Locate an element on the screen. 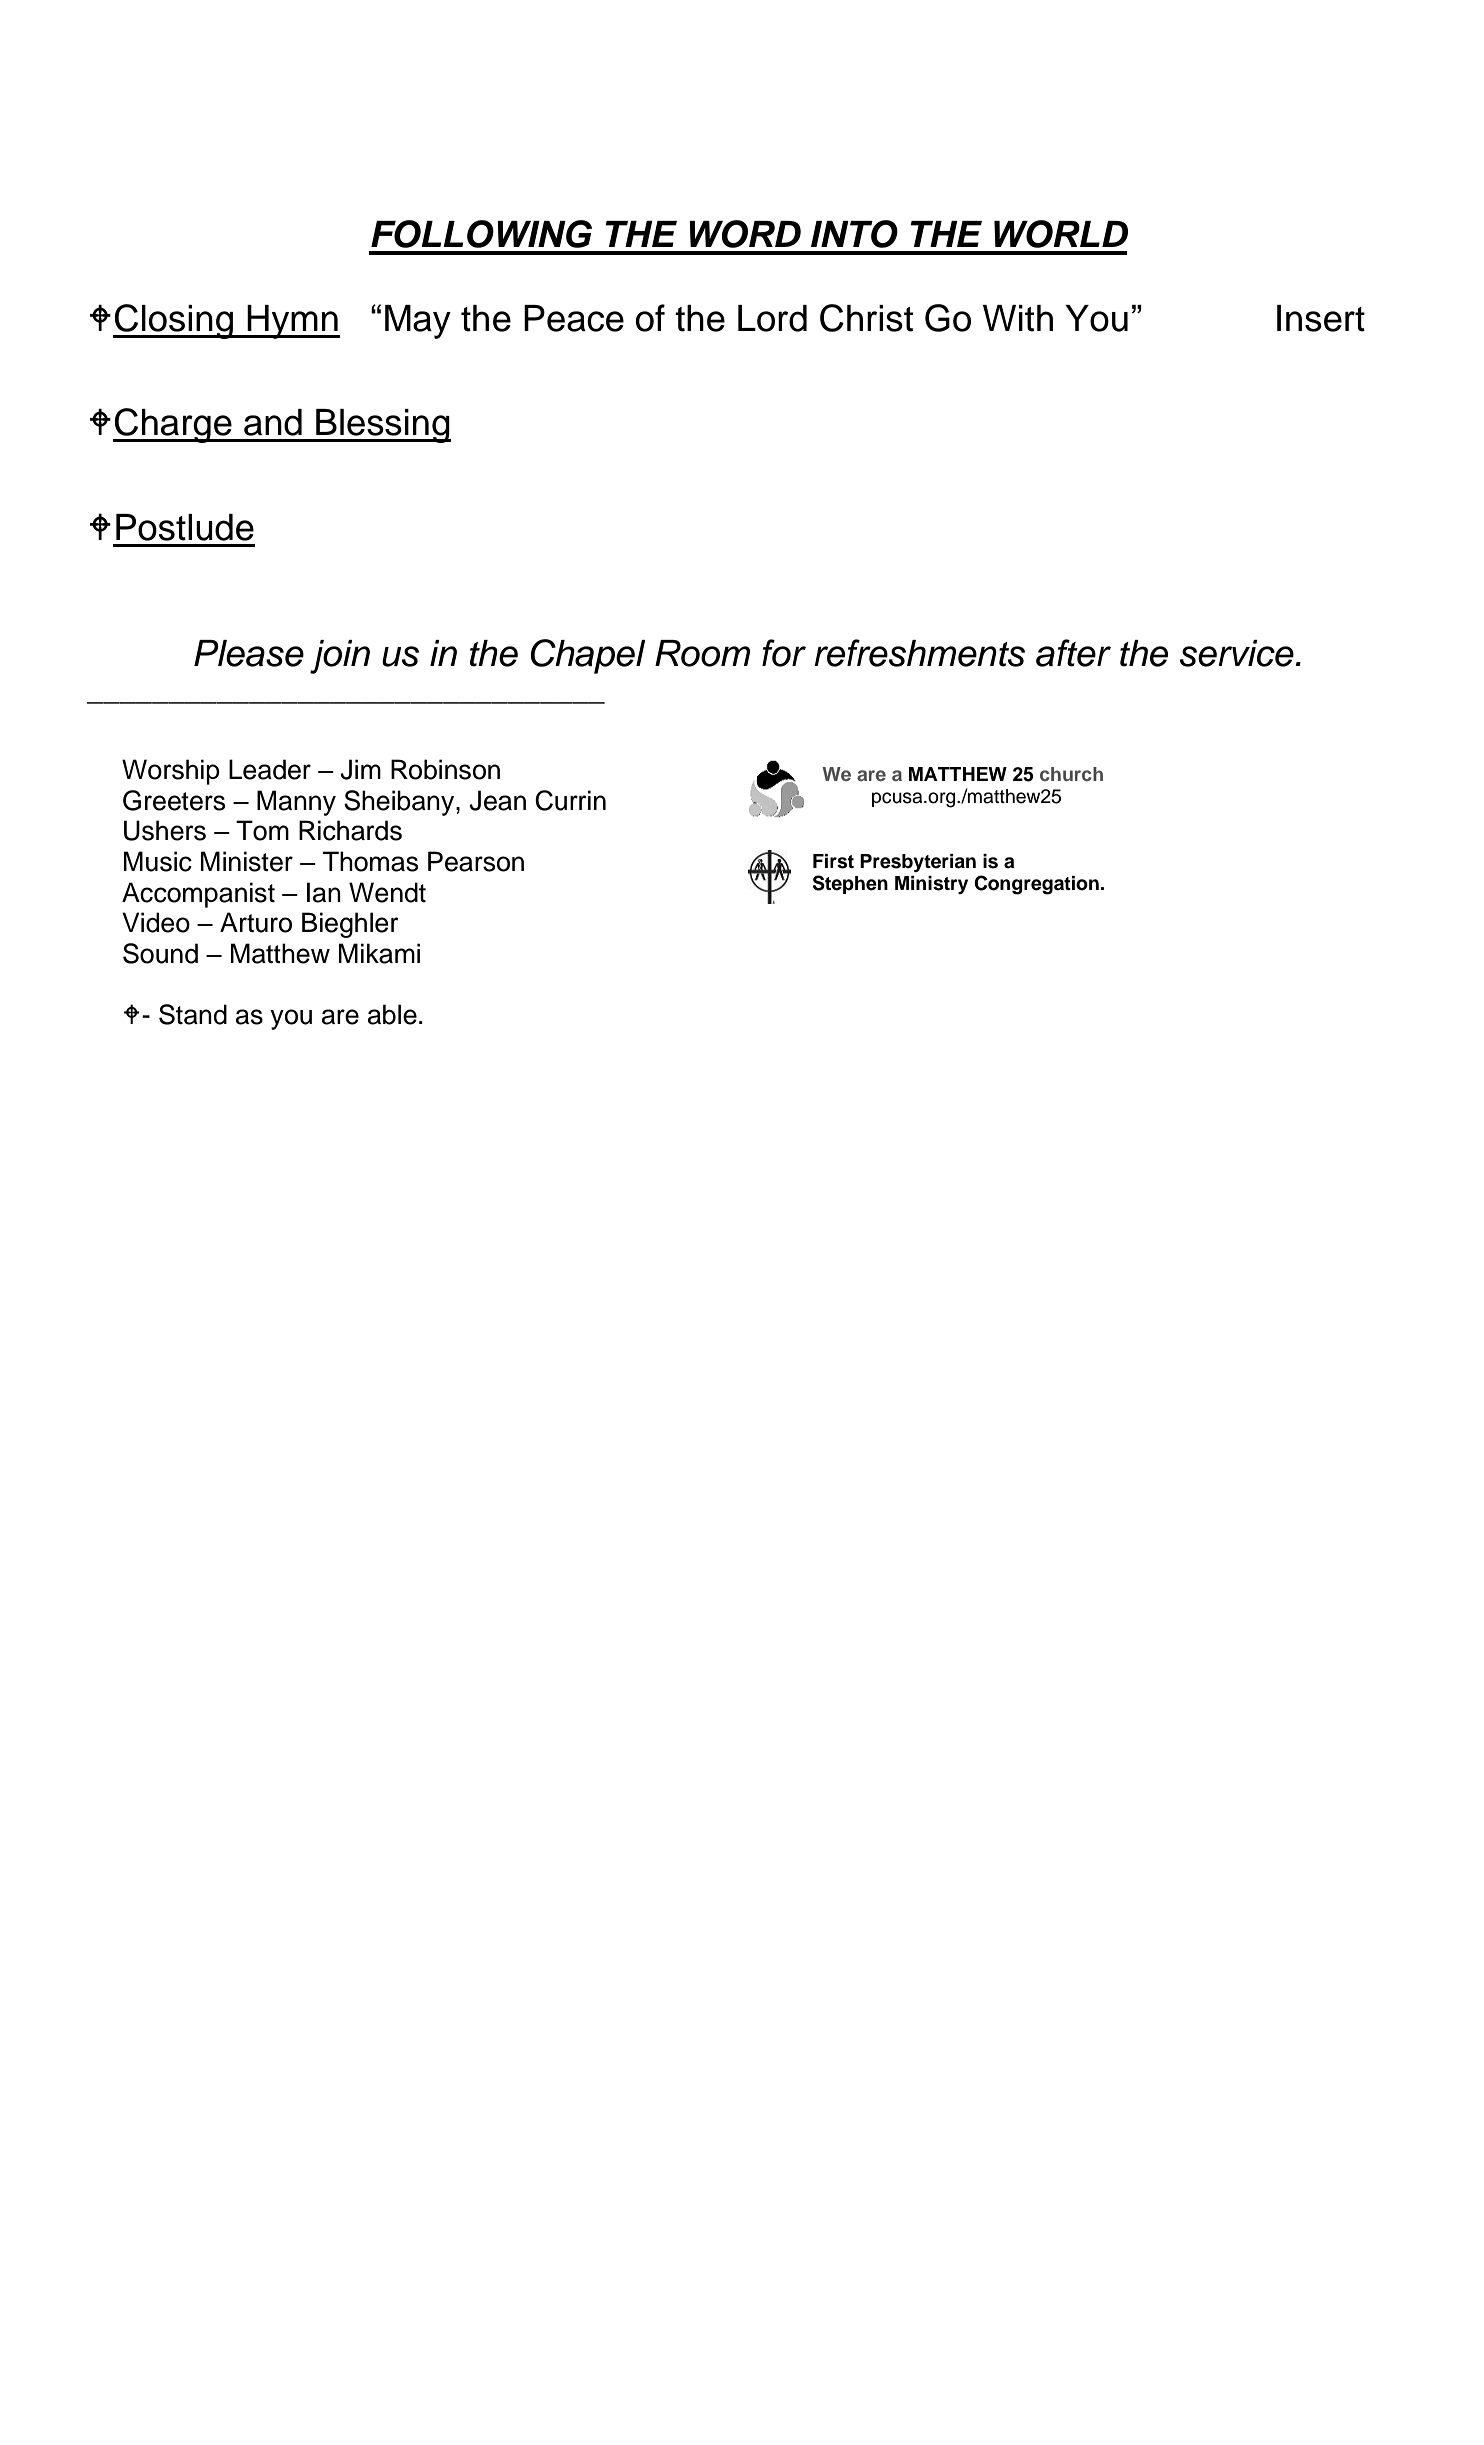  Blessing is located at coordinates (382, 426).
